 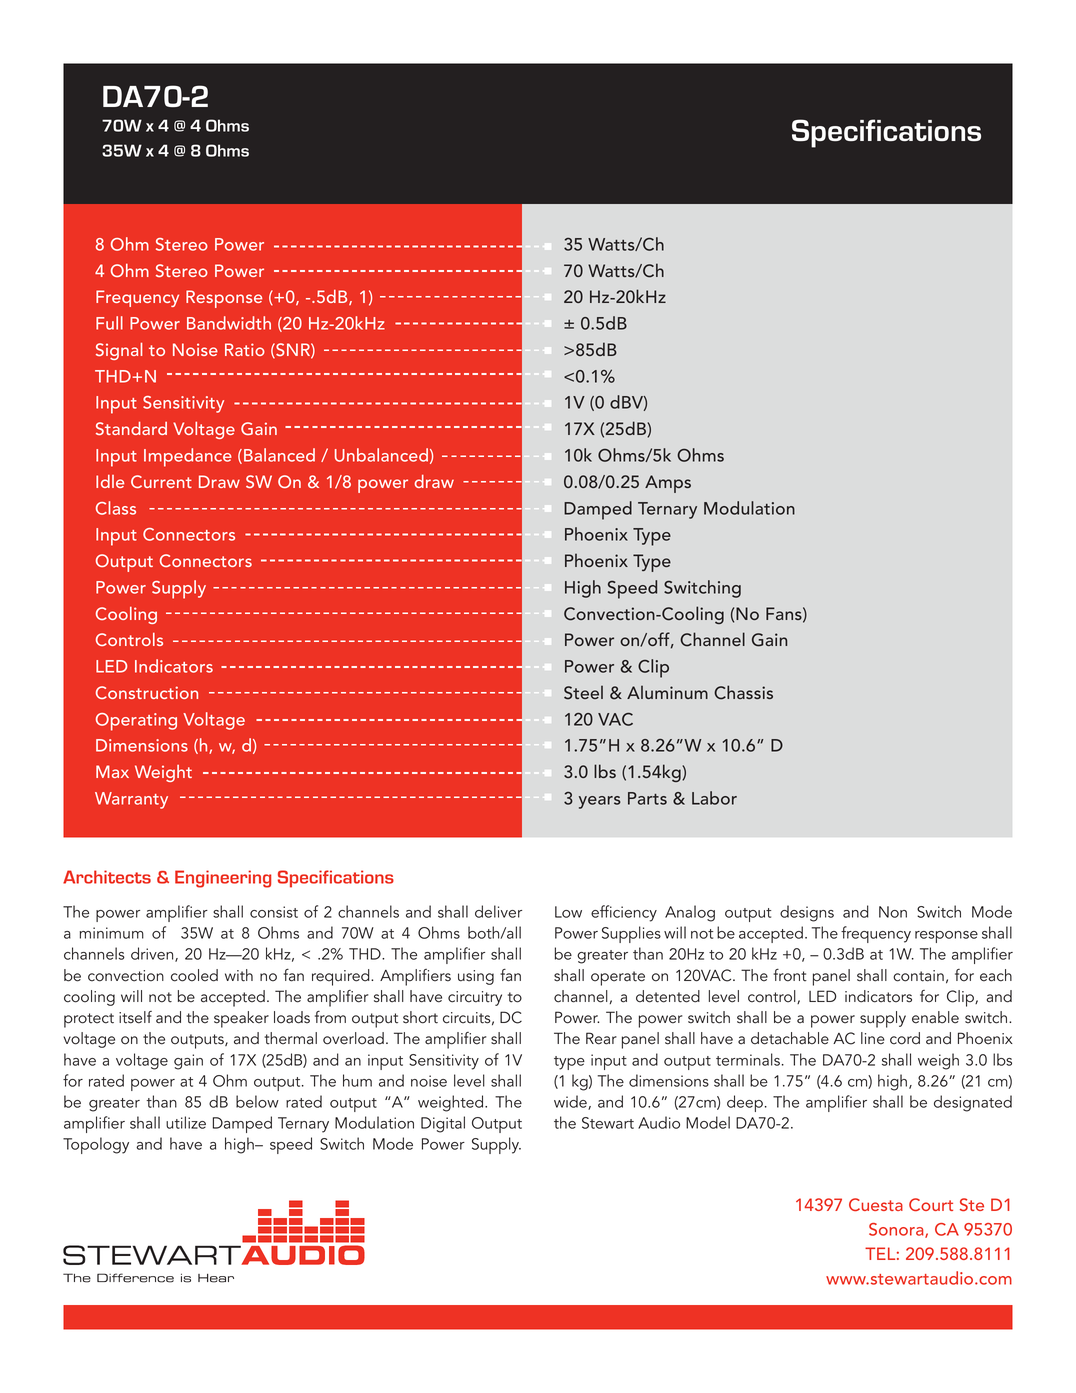 I want to click on Amps, so click(x=668, y=484).
